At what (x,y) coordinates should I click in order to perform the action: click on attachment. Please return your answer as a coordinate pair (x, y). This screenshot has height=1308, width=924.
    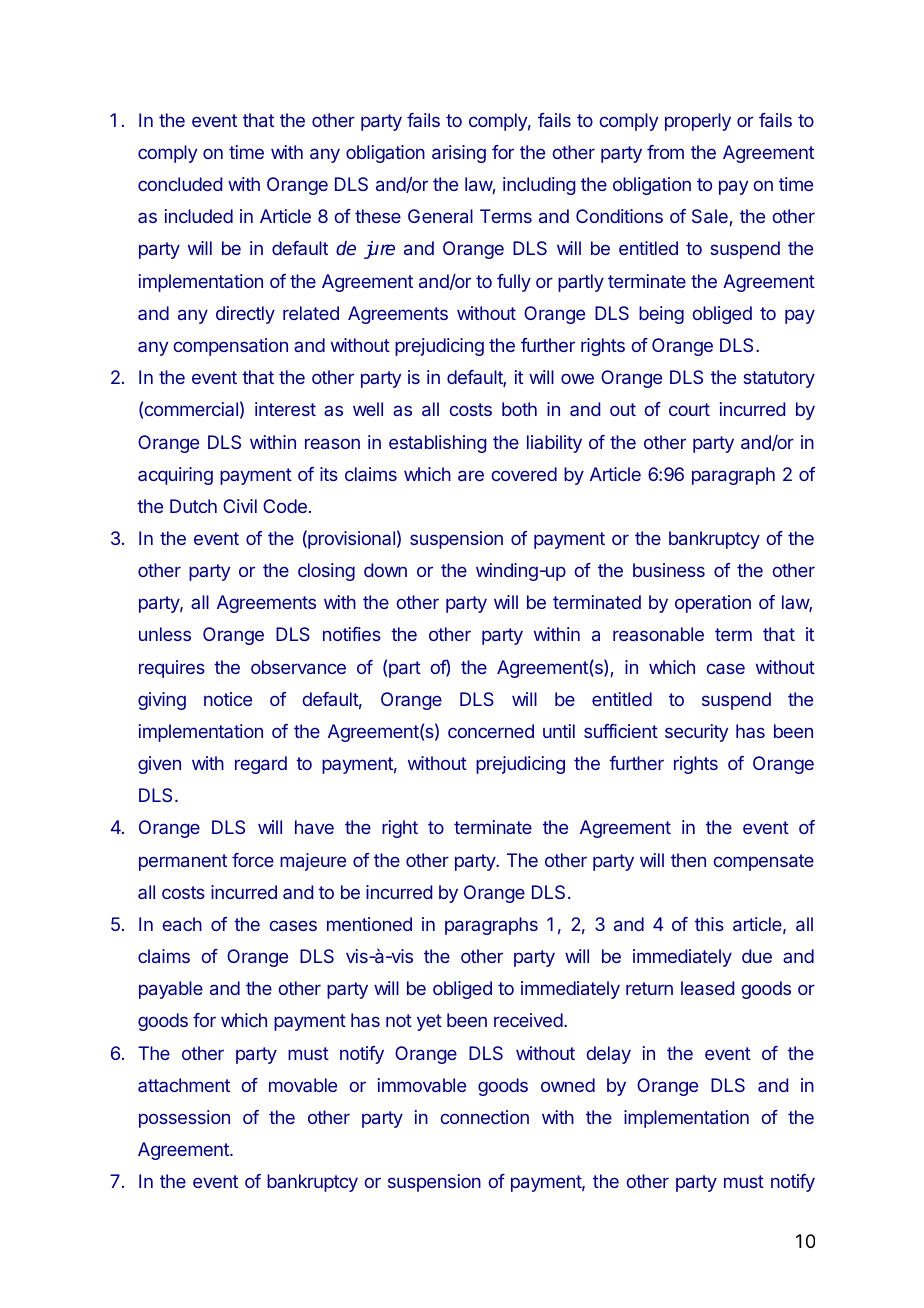
    Looking at the image, I should click on (184, 1085).
